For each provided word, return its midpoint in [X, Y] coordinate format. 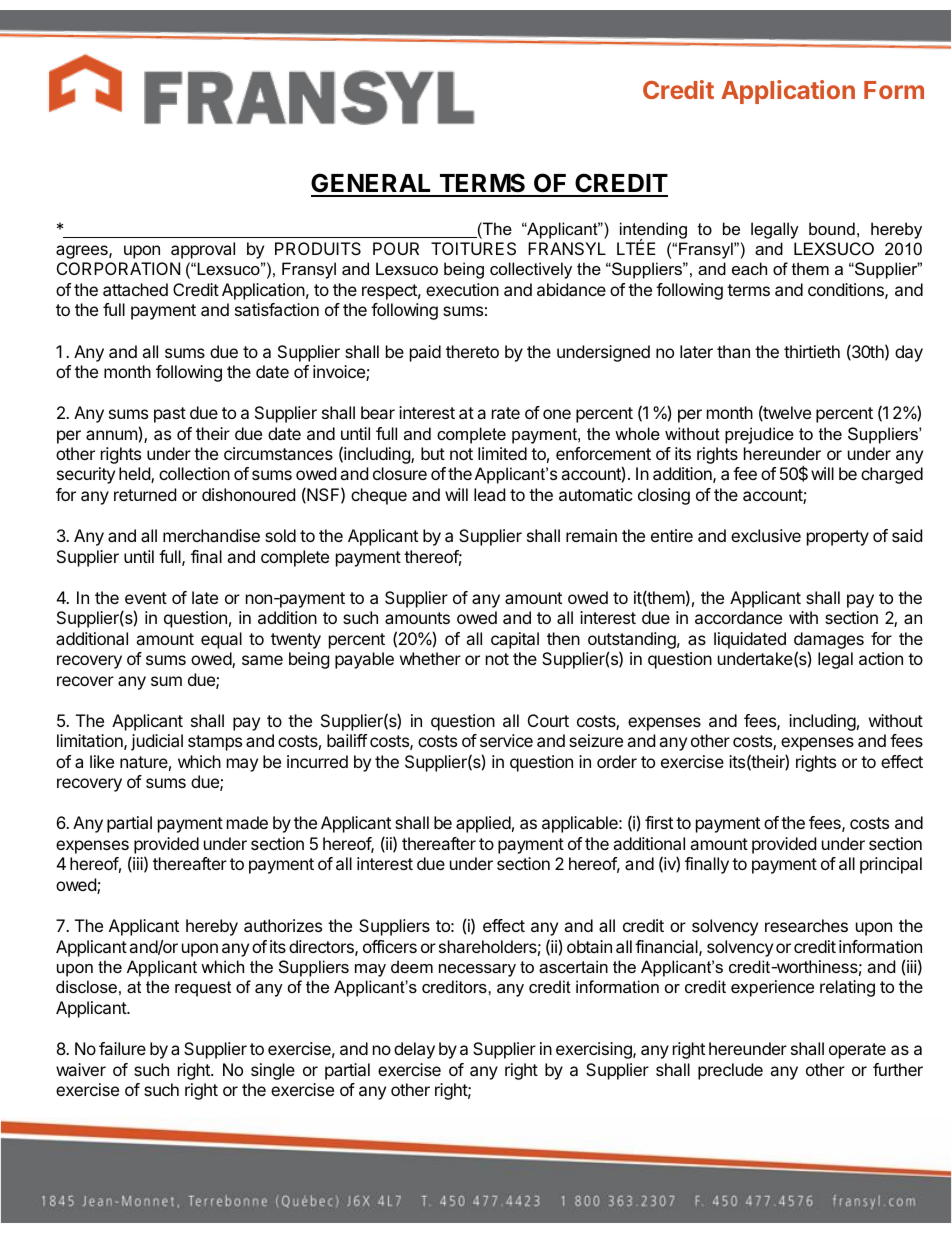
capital [515, 640]
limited [502, 453]
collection [194, 473]
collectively [531, 270]
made [247, 822]
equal [221, 640]
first [659, 822]
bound [832, 228]
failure [122, 1048]
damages [829, 640]
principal [891, 865]
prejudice [759, 435]
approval [203, 250]
